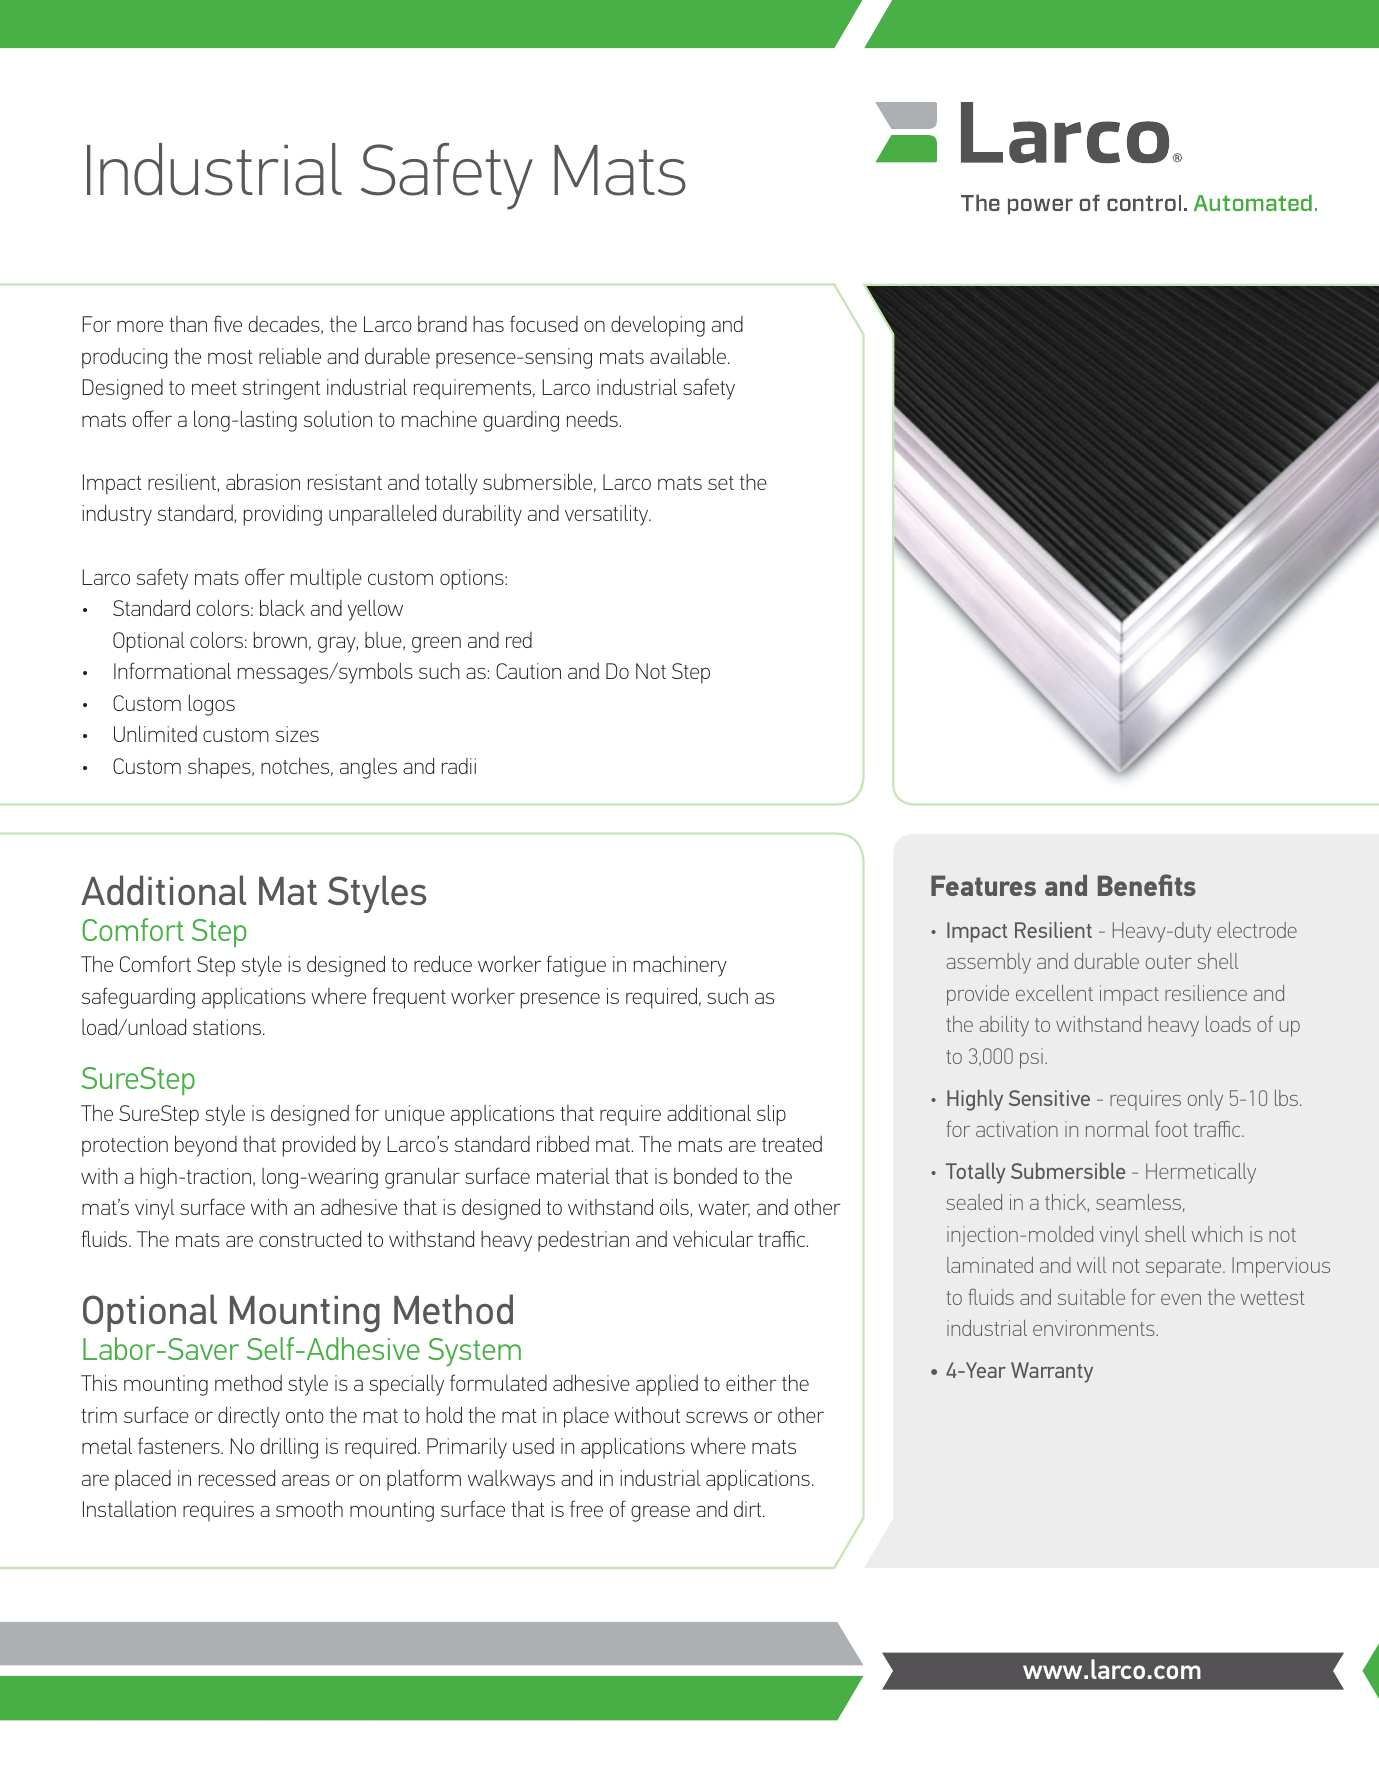 This image has height=1784, width=1379. What do you see at coordinates (1147, 885) in the image?
I see `Benefits` at bounding box center [1147, 885].
